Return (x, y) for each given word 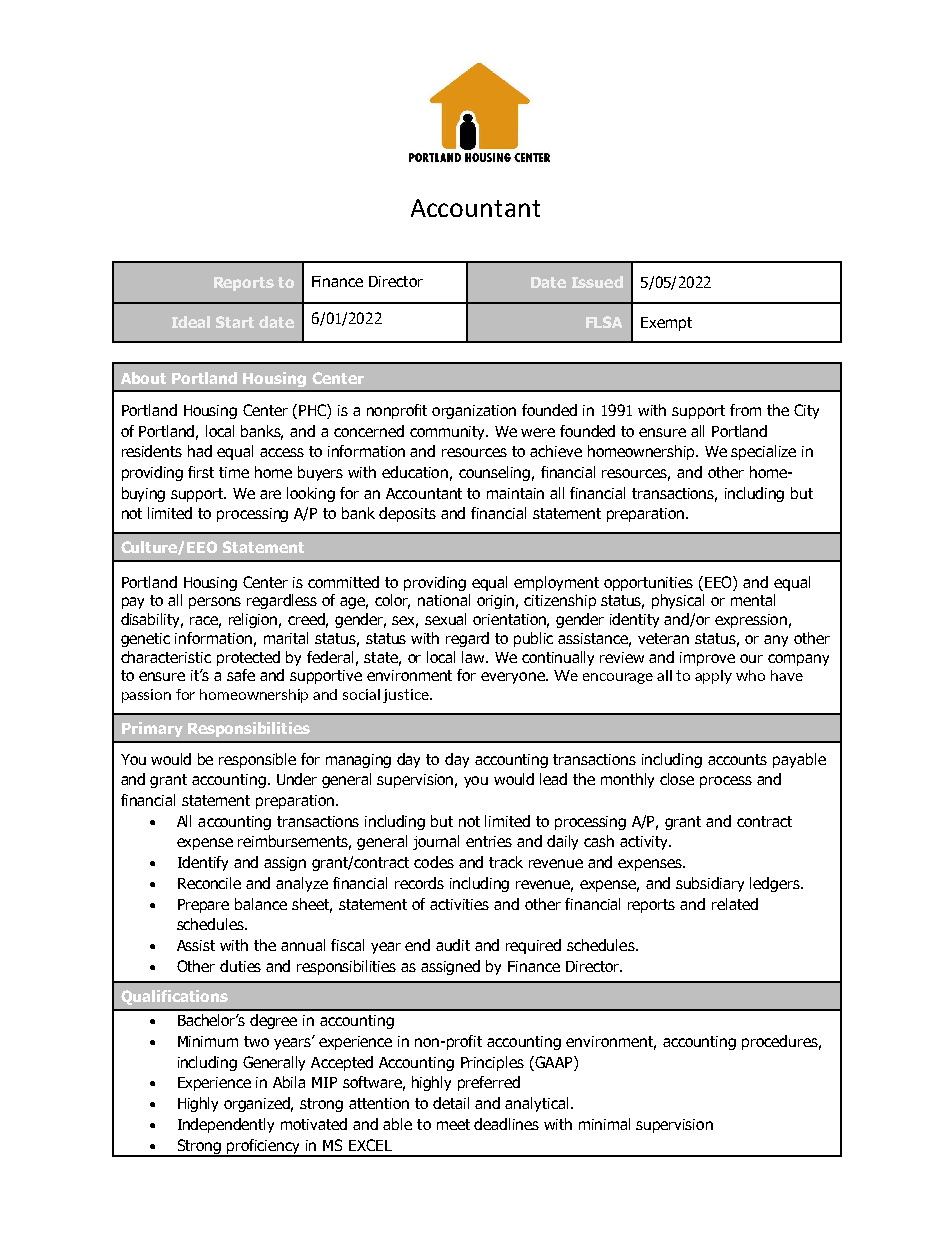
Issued (597, 282)
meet (453, 1124)
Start (235, 322)
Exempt (666, 324)
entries (489, 841)
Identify (203, 863)
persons (215, 603)
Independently (226, 1125)
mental (753, 600)
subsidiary (710, 884)
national (444, 600)
